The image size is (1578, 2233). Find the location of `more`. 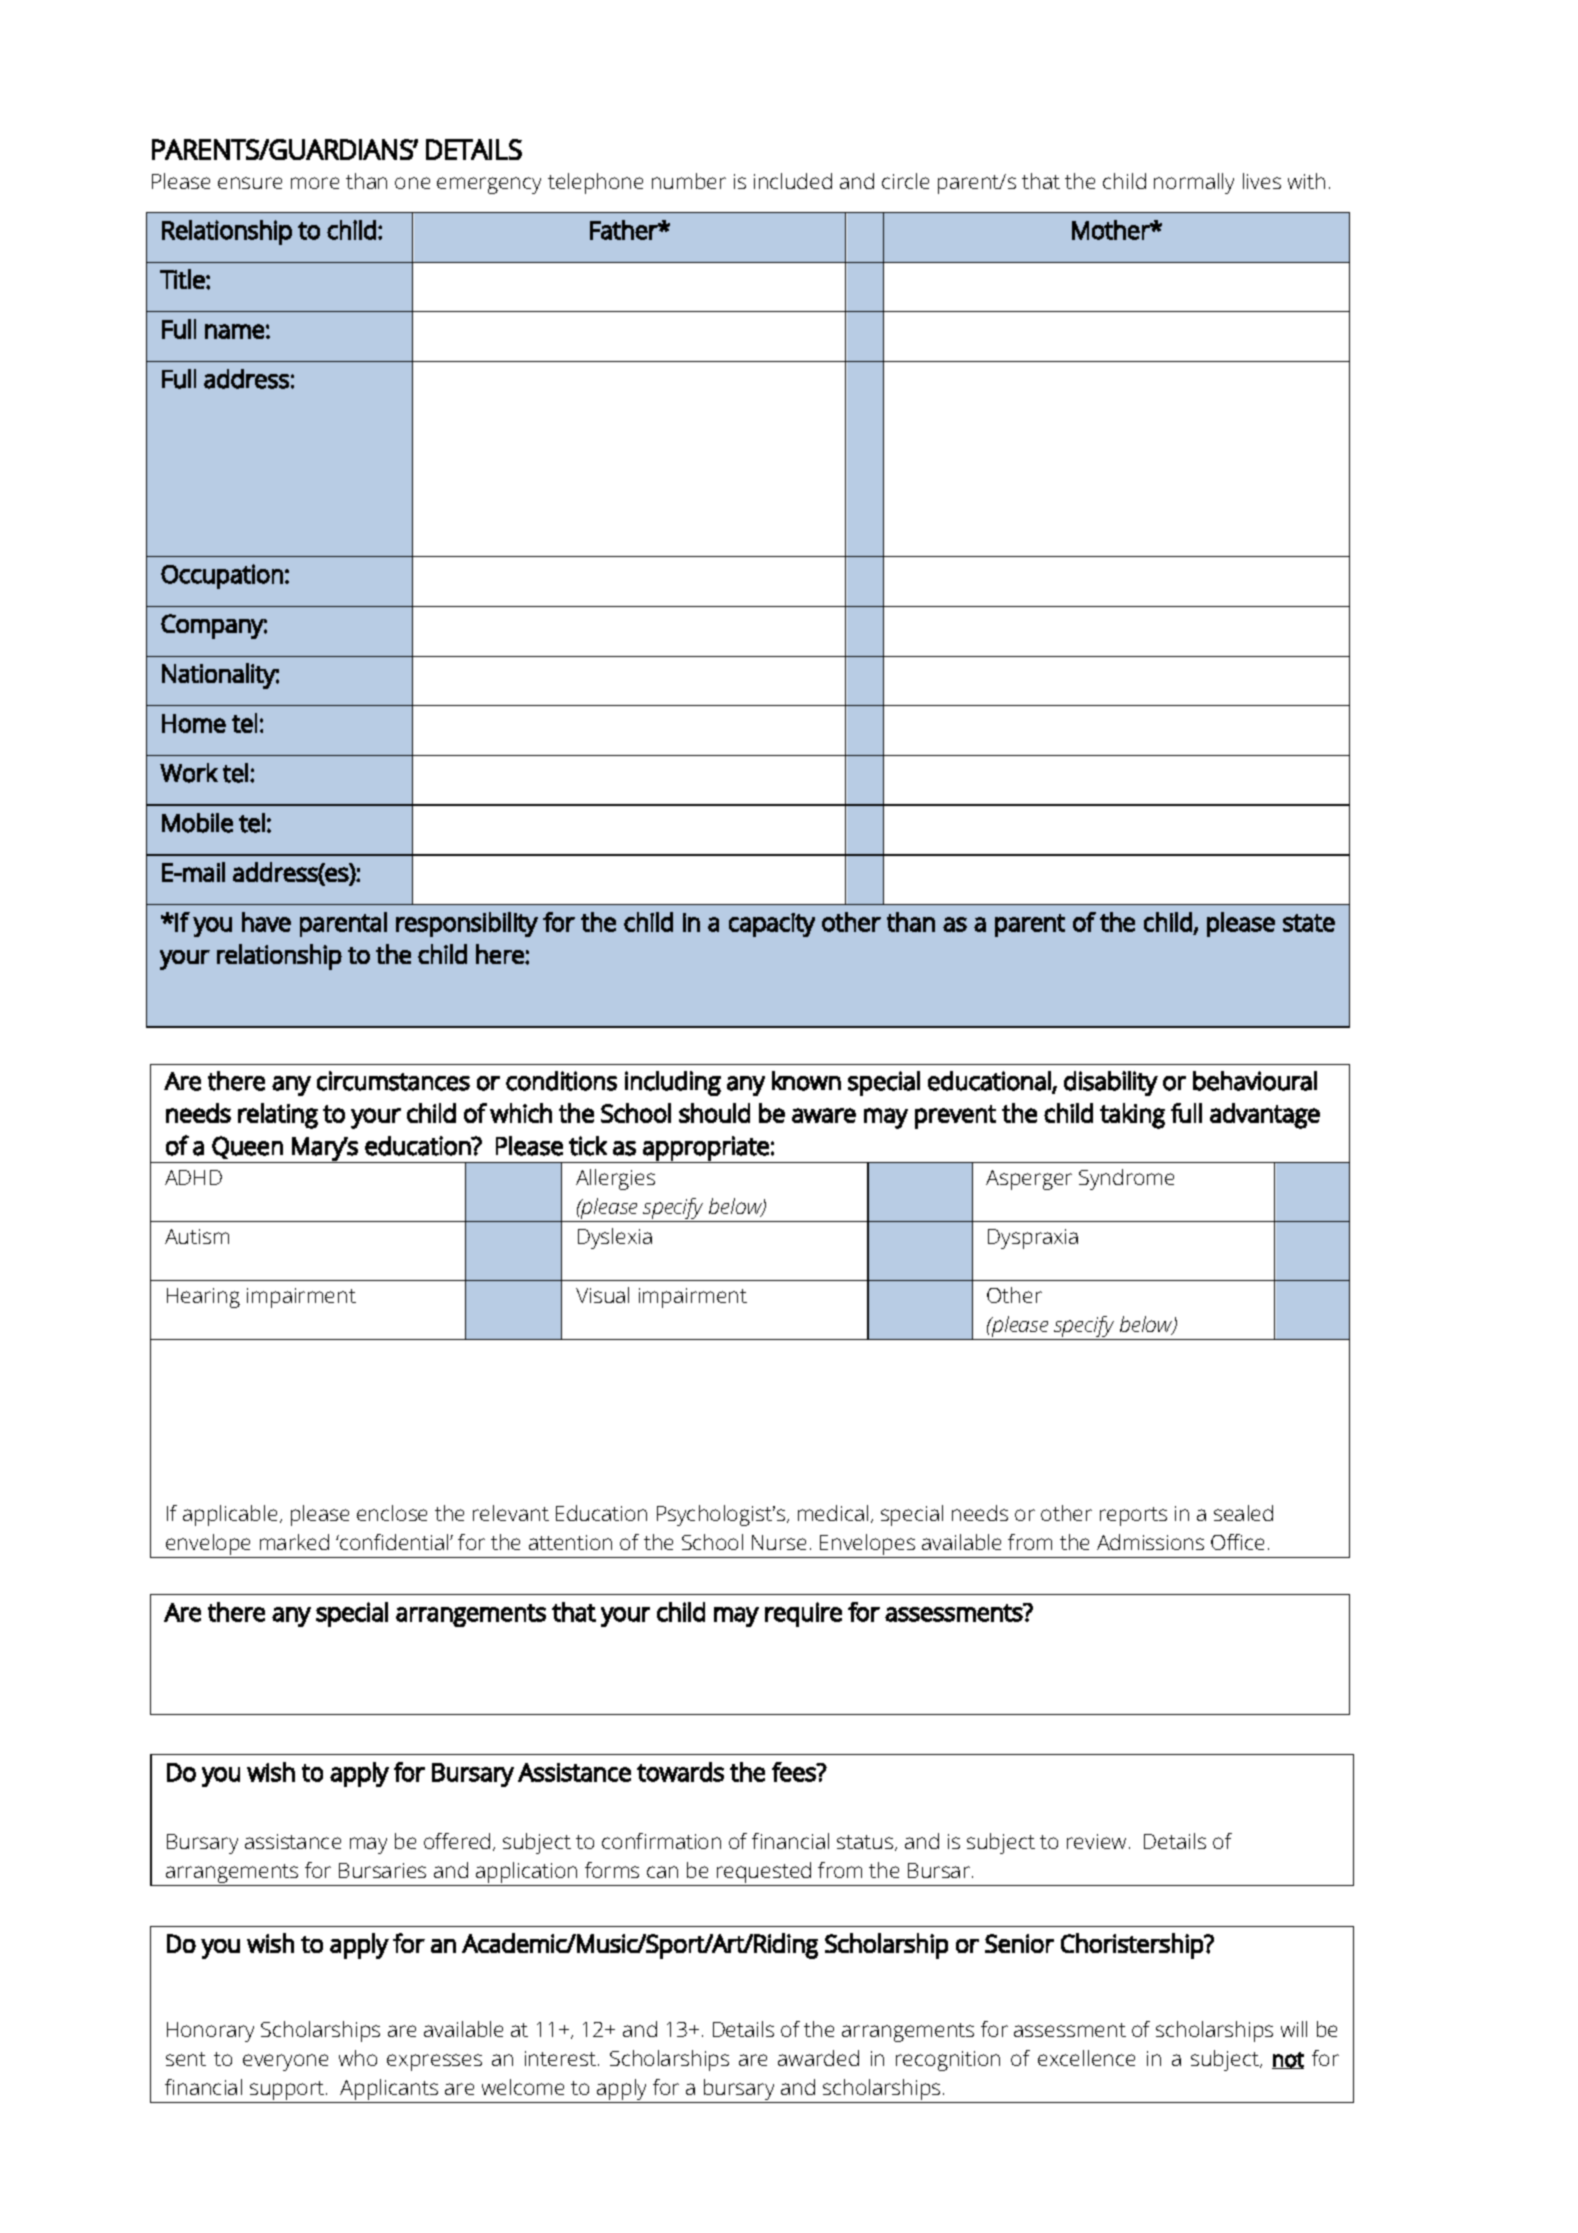

more is located at coordinates (315, 183).
